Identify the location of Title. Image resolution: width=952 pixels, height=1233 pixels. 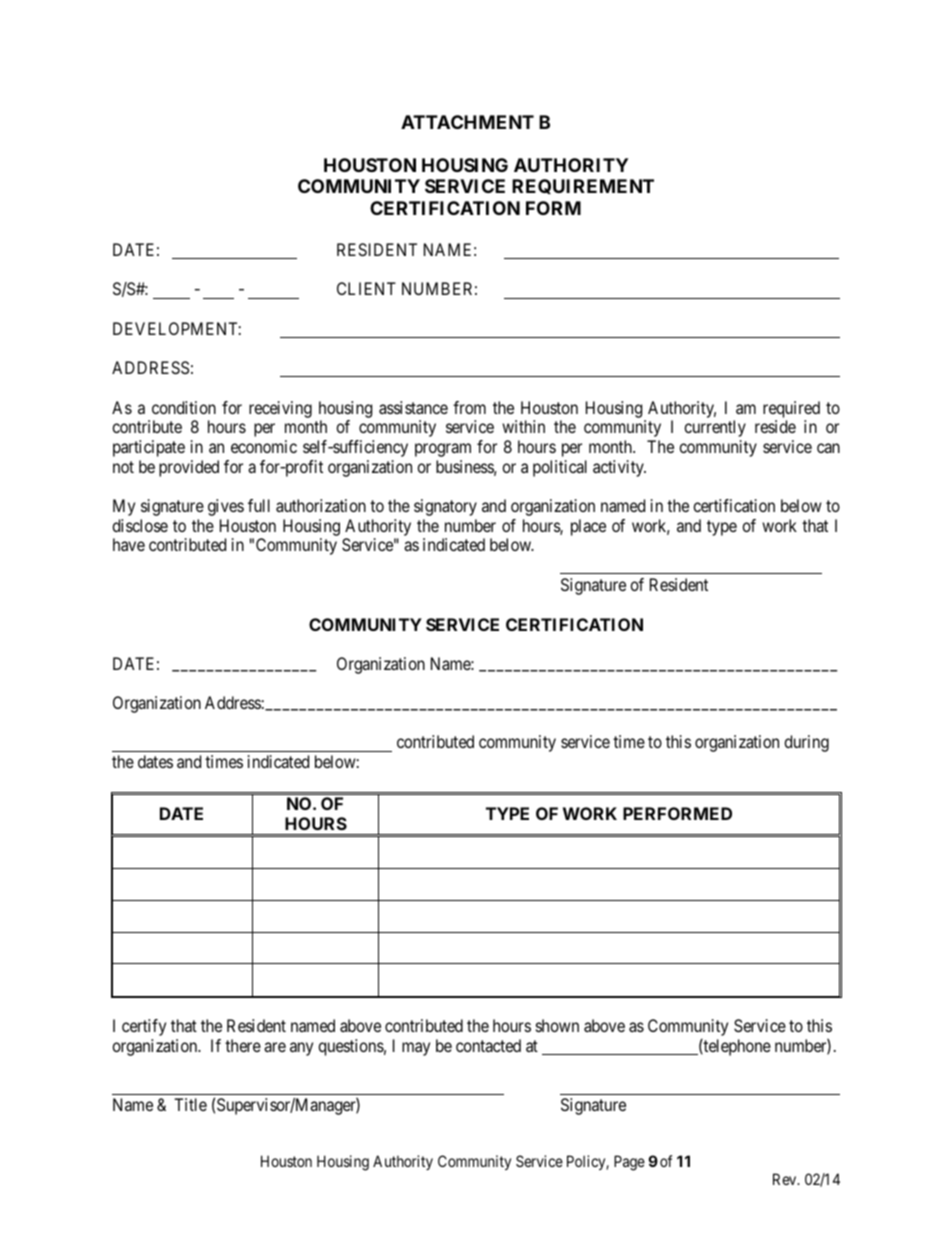
(190, 1104).
